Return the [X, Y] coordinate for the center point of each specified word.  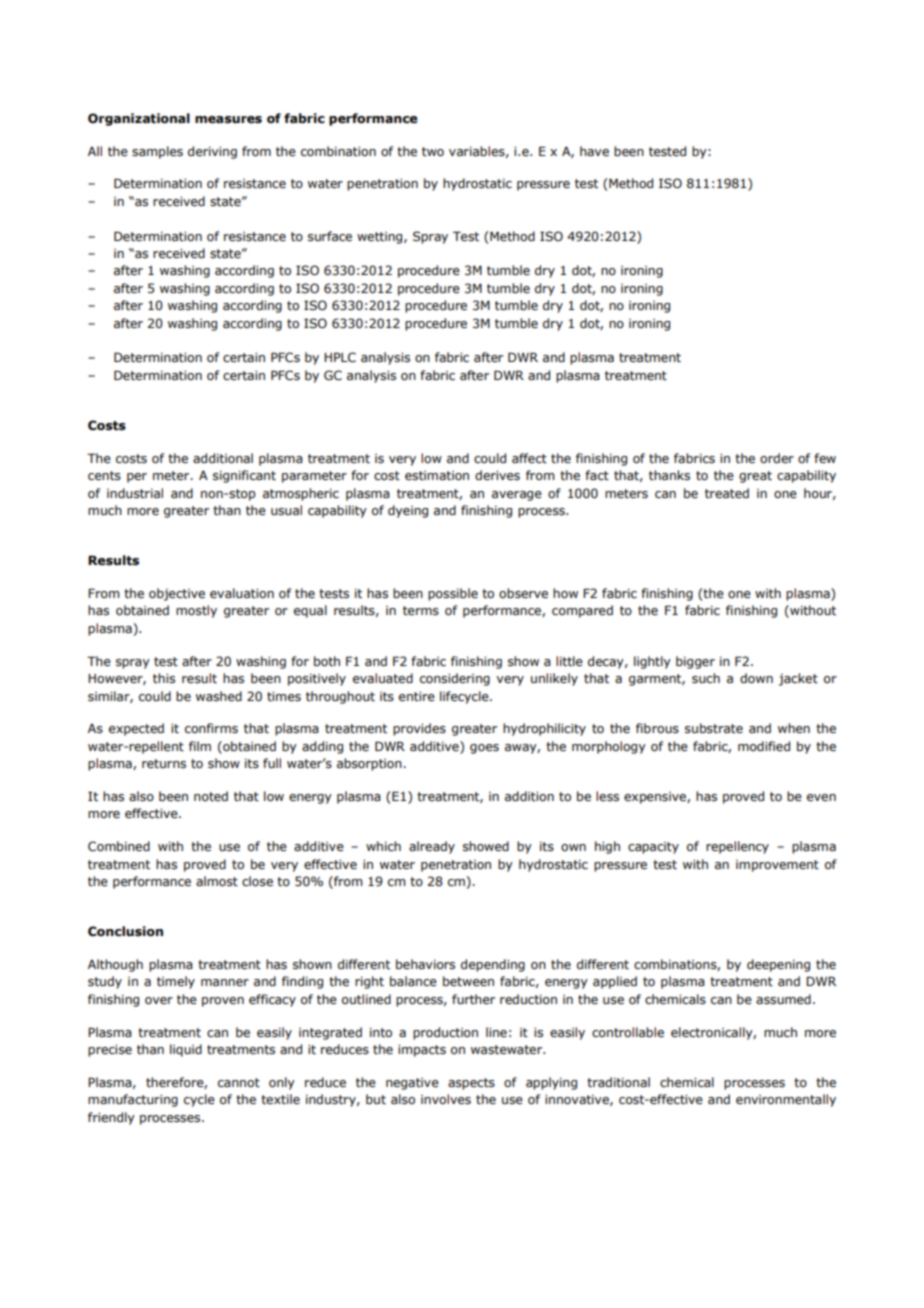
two [433, 151]
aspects [471, 1084]
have [594, 151]
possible [453, 594]
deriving [212, 152]
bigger [695, 662]
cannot [239, 1082]
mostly [196, 611]
